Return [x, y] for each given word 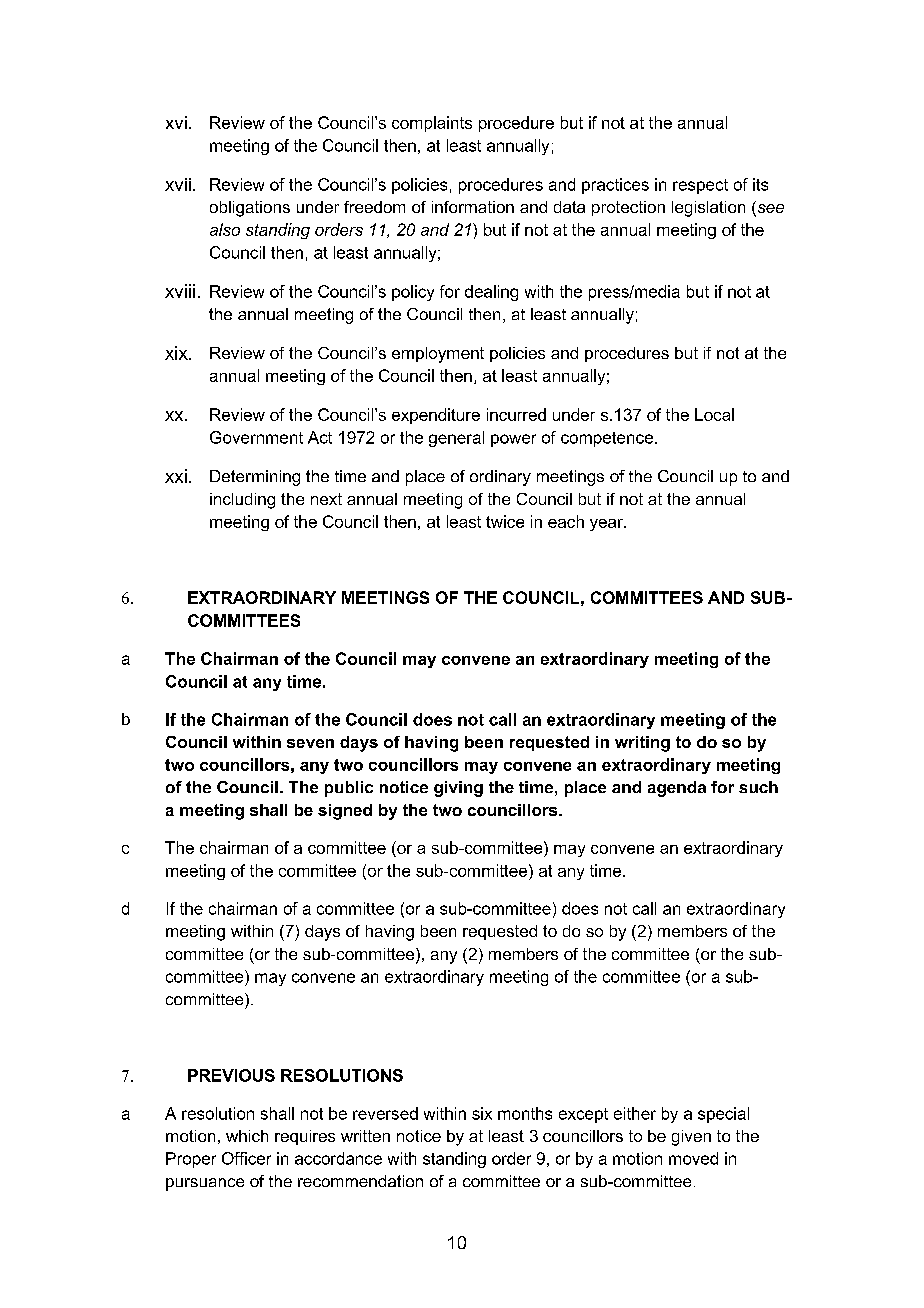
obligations [250, 209]
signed [345, 812]
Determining [255, 478]
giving [458, 789]
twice [505, 521]
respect [700, 186]
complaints [432, 124]
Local [714, 414]
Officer [246, 1158]
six [482, 1113]
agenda [677, 789]
